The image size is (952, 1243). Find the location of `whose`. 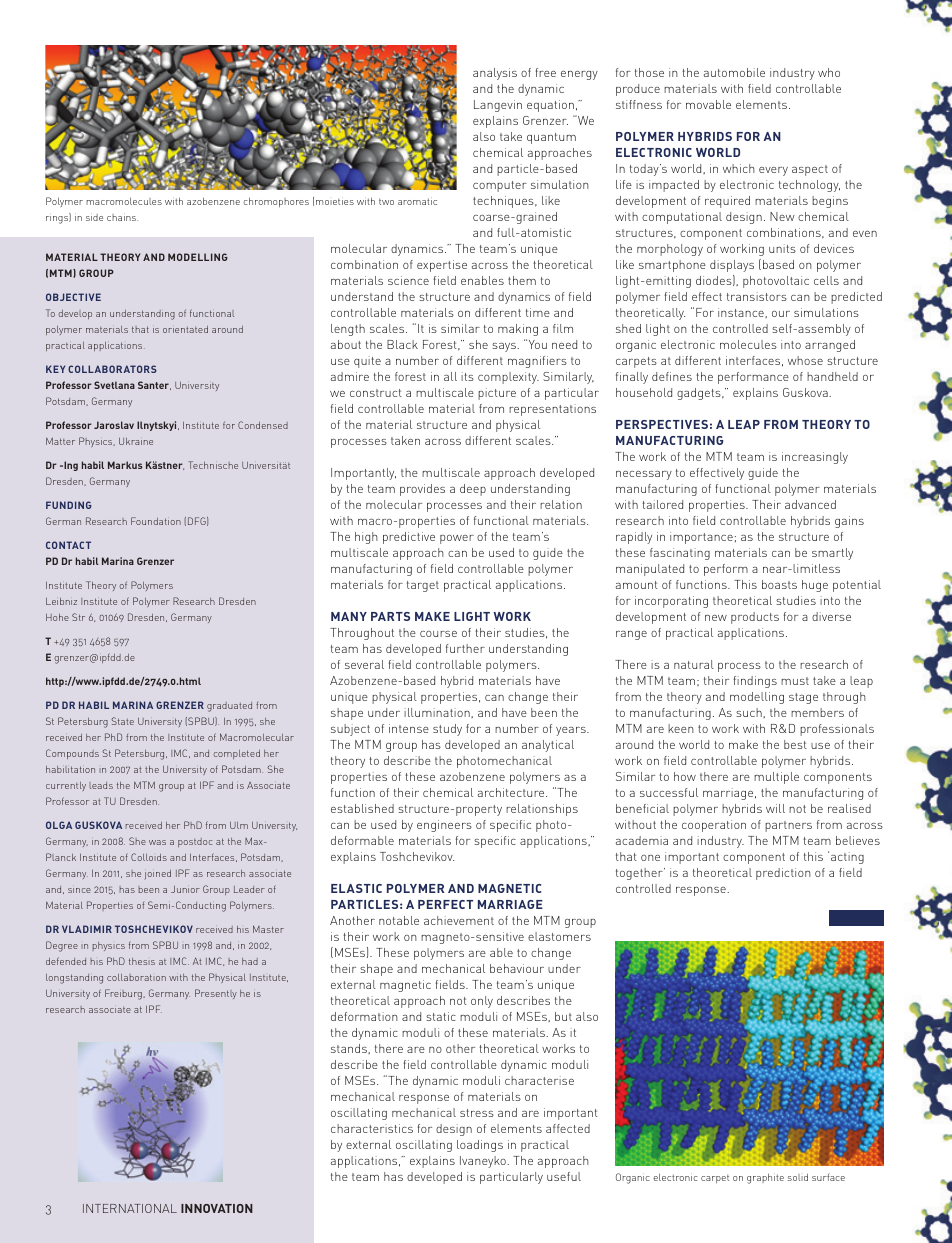

whose is located at coordinates (805, 360).
